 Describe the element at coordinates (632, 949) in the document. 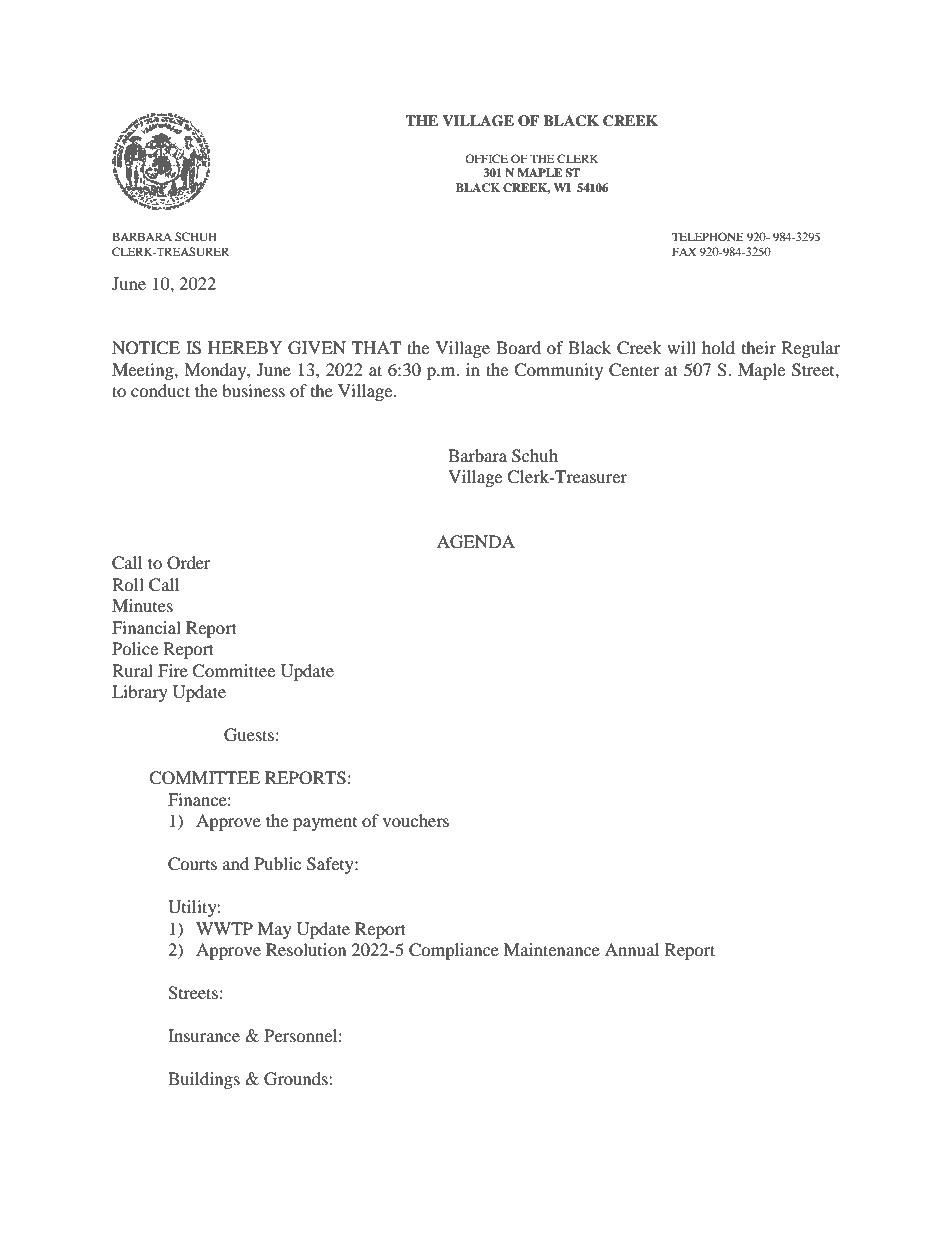

I see `Annual` at that location.
